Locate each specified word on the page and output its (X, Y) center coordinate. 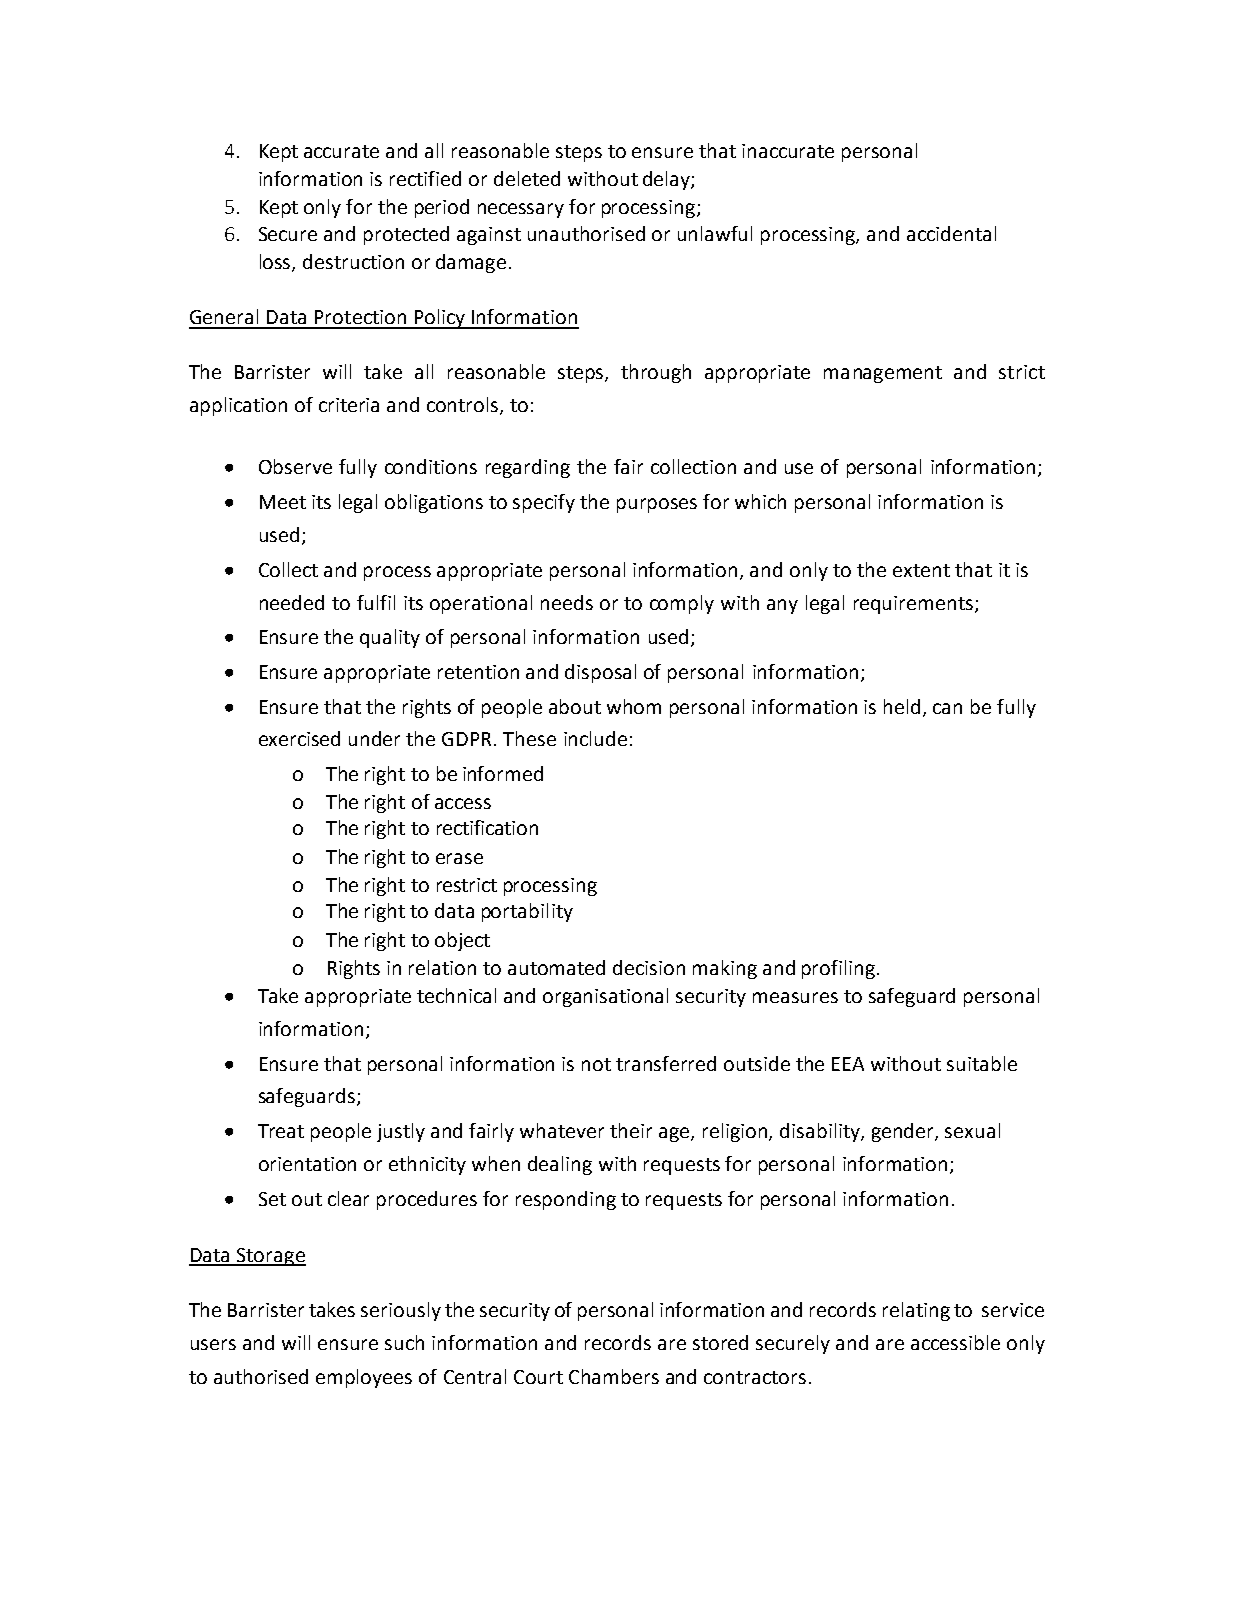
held (902, 706)
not (596, 1064)
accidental (951, 233)
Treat (281, 1131)
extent (921, 570)
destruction (353, 261)
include (595, 738)
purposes (657, 505)
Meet (283, 502)
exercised (299, 738)
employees (364, 1378)
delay (667, 180)
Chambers (614, 1376)
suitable (982, 1063)
